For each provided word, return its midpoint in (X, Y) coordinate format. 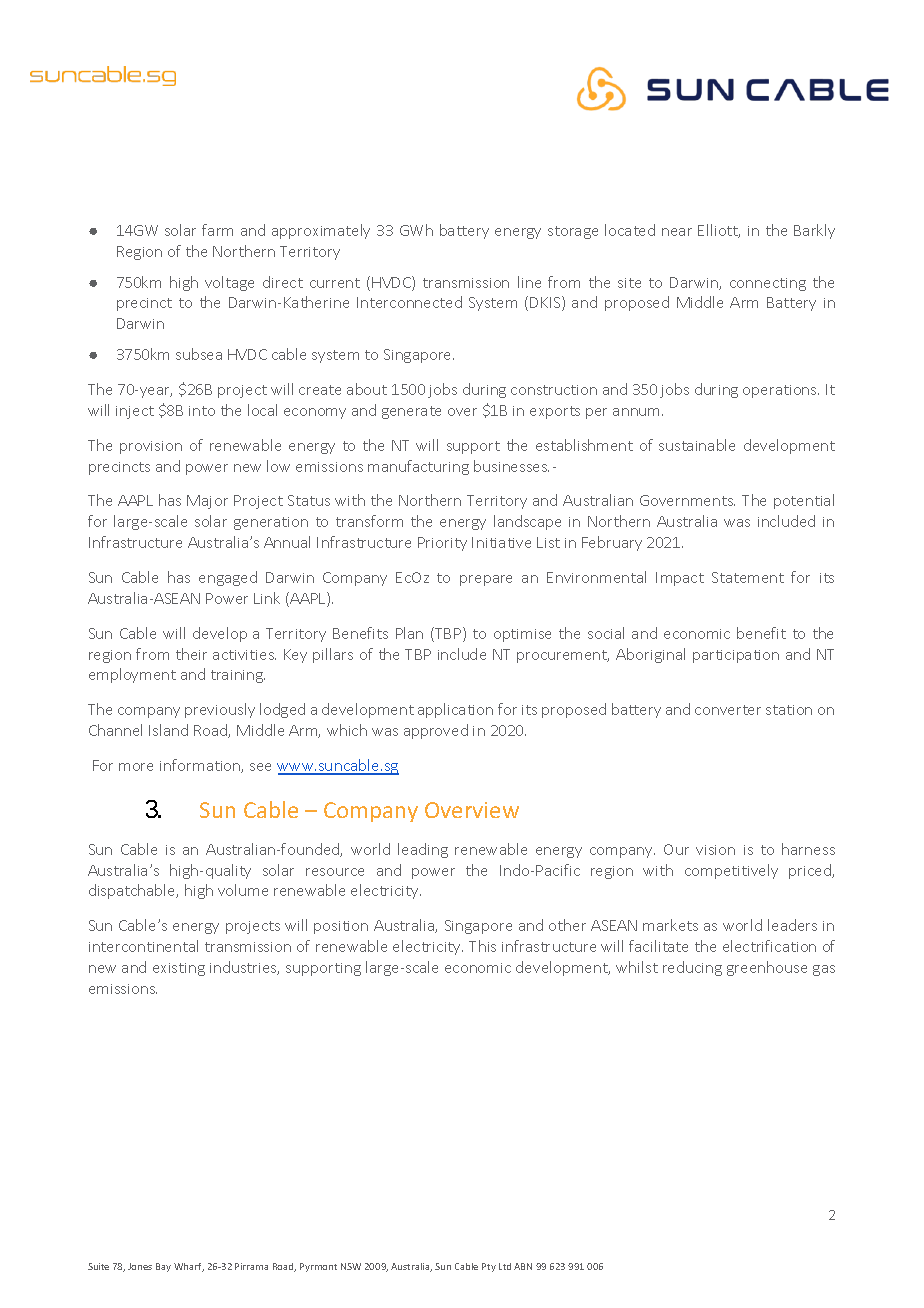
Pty (489, 1267)
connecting (768, 284)
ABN (523, 1266)
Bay (163, 1267)
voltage (229, 283)
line (529, 282)
